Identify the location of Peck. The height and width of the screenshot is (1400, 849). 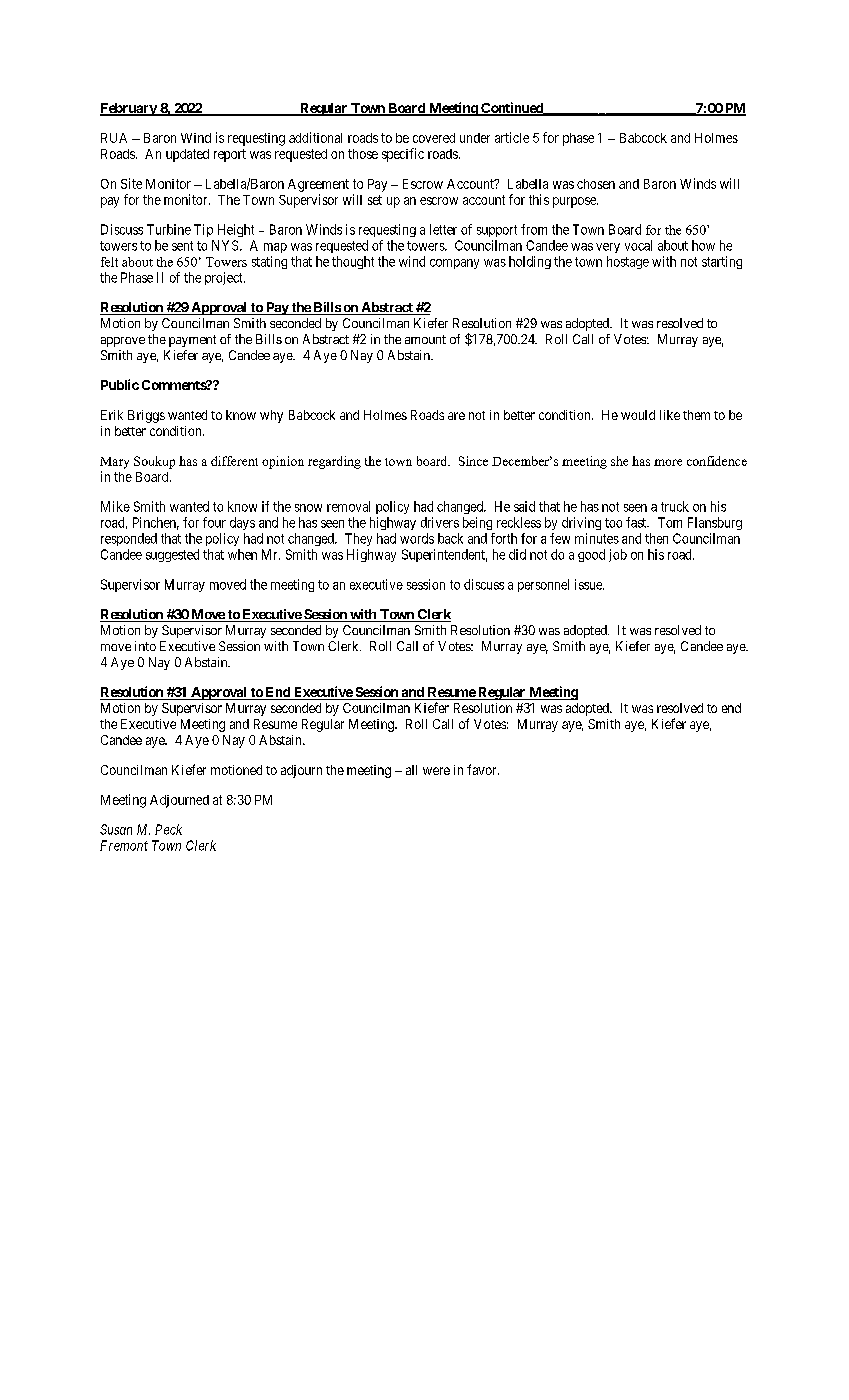
(168, 829).
